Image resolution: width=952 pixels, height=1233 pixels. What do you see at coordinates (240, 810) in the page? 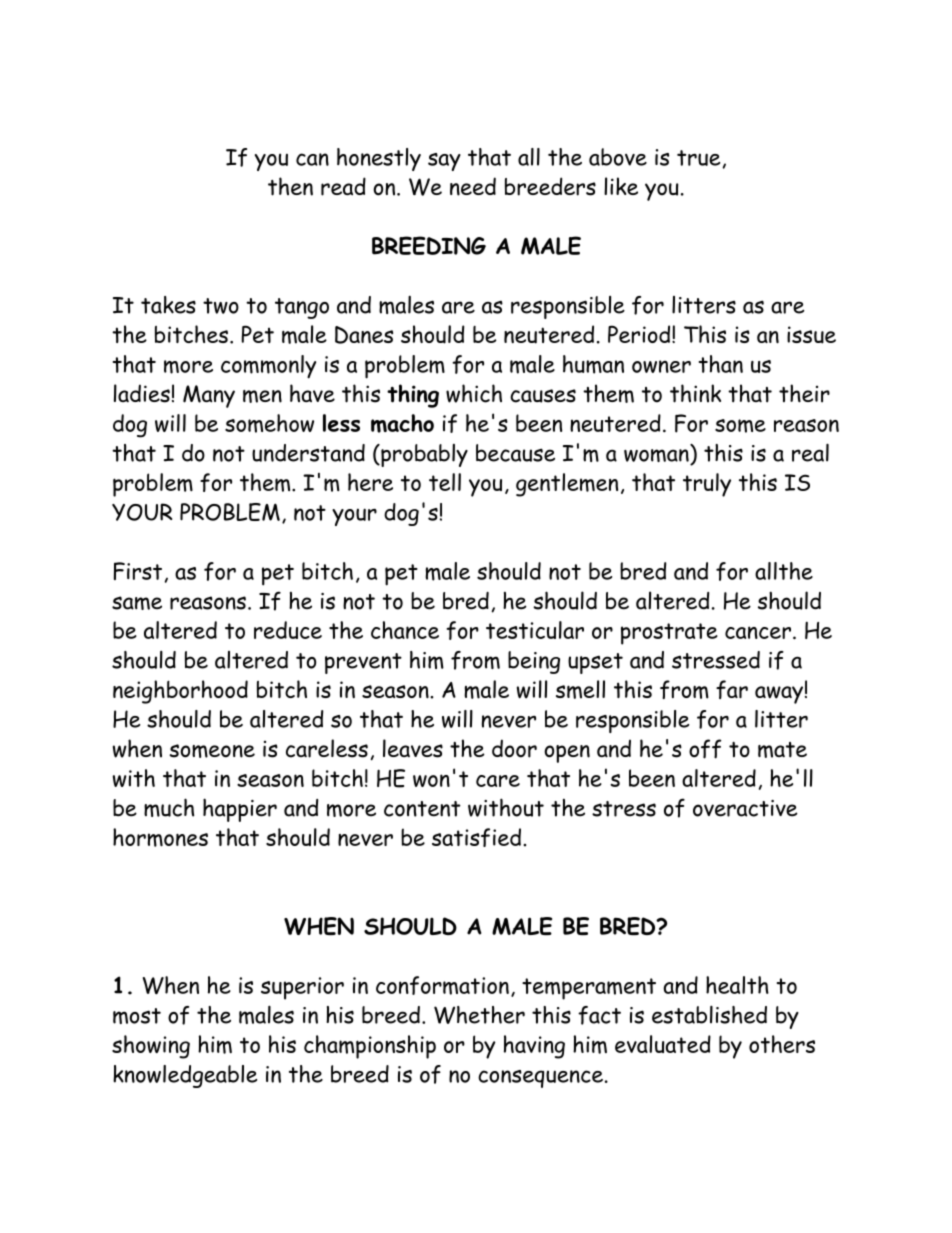
I see `happier` at bounding box center [240, 810].
